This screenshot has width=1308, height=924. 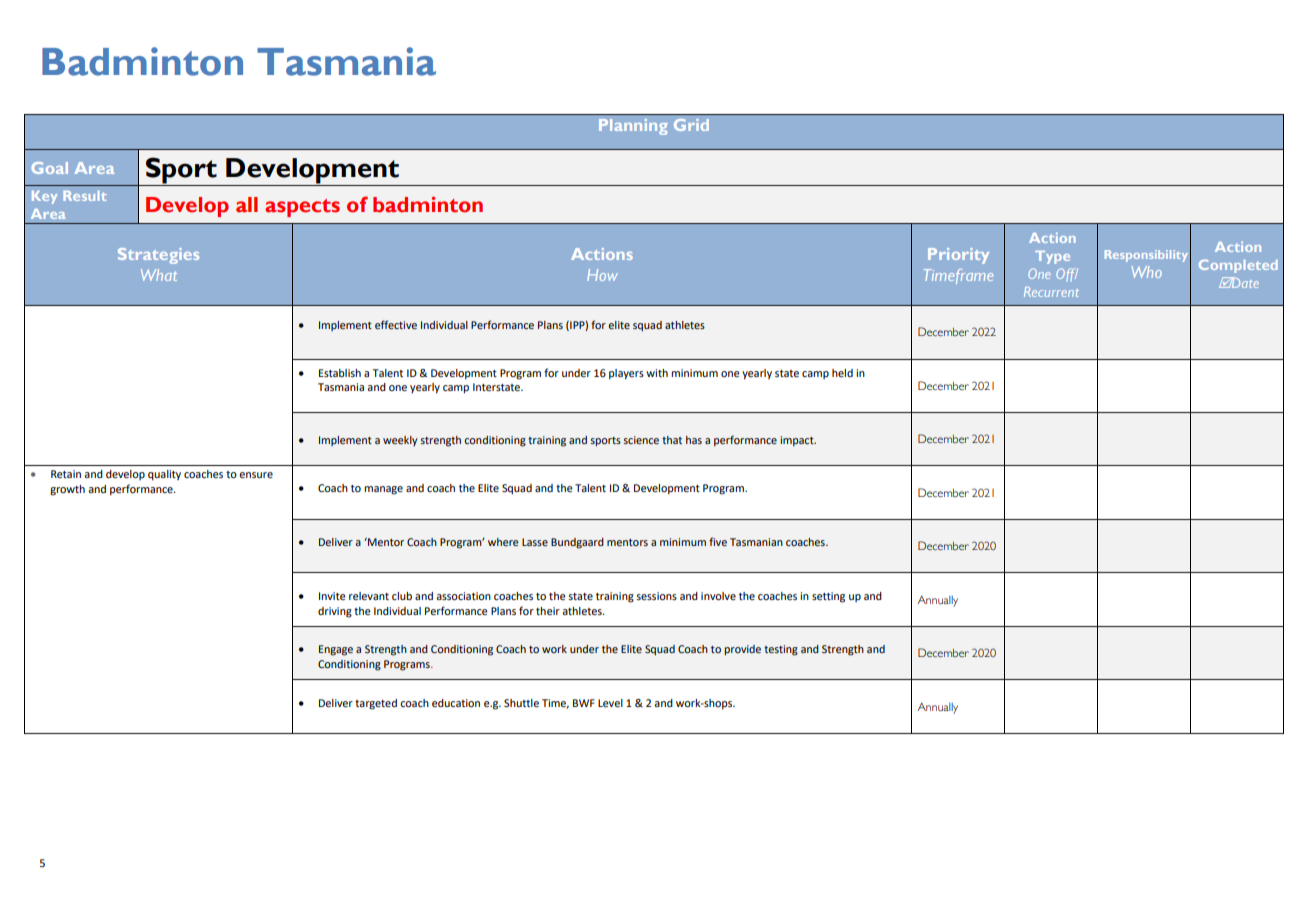 What do you see at coordinates (691, 125) in the screenshot?
I see `Grid` at bounding box center [691, 125].
